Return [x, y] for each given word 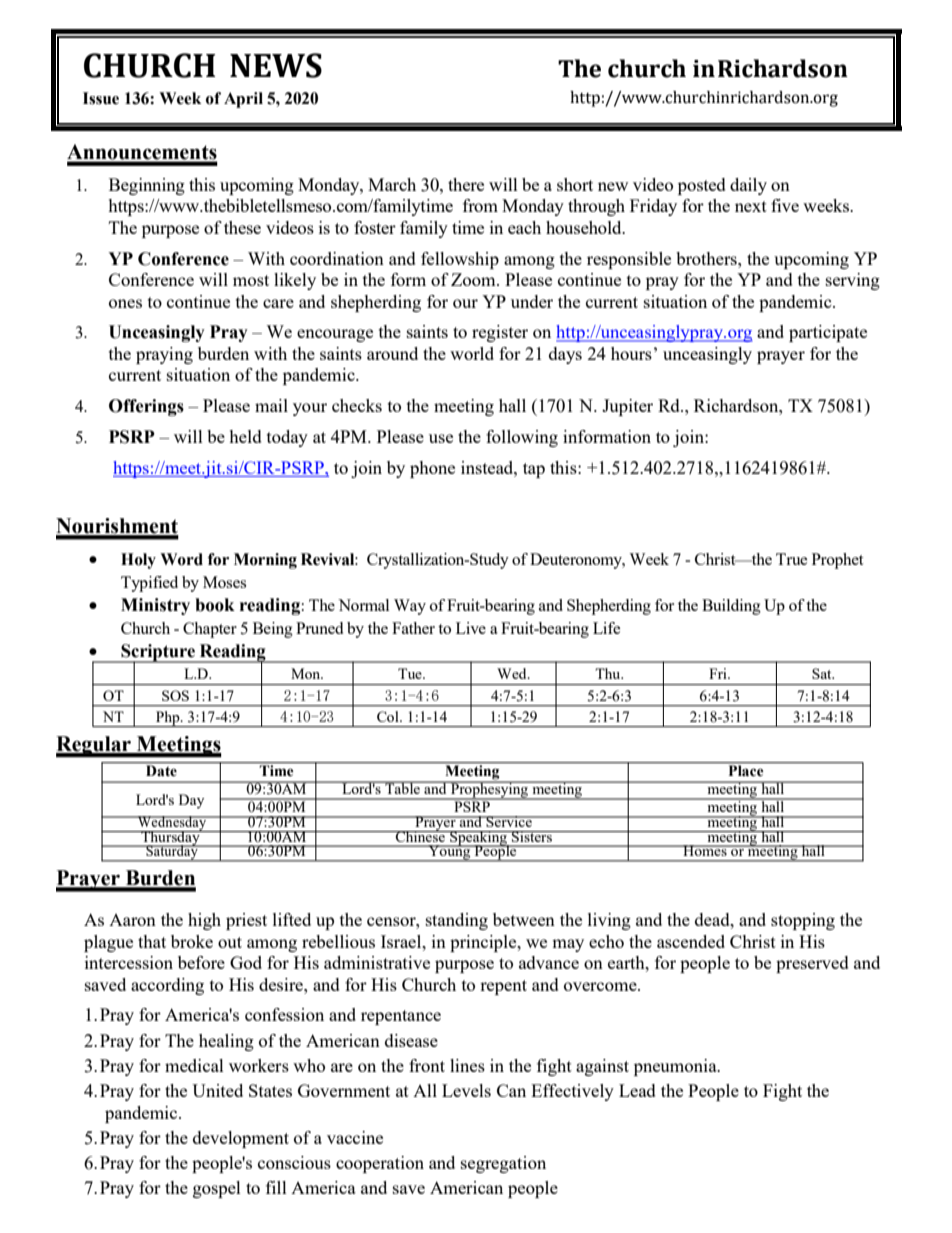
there [466, 184]
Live [471, 628]
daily [748, 186]
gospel [217, 1189]
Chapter [210, 630]
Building [731, 607]
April [243, 100]
